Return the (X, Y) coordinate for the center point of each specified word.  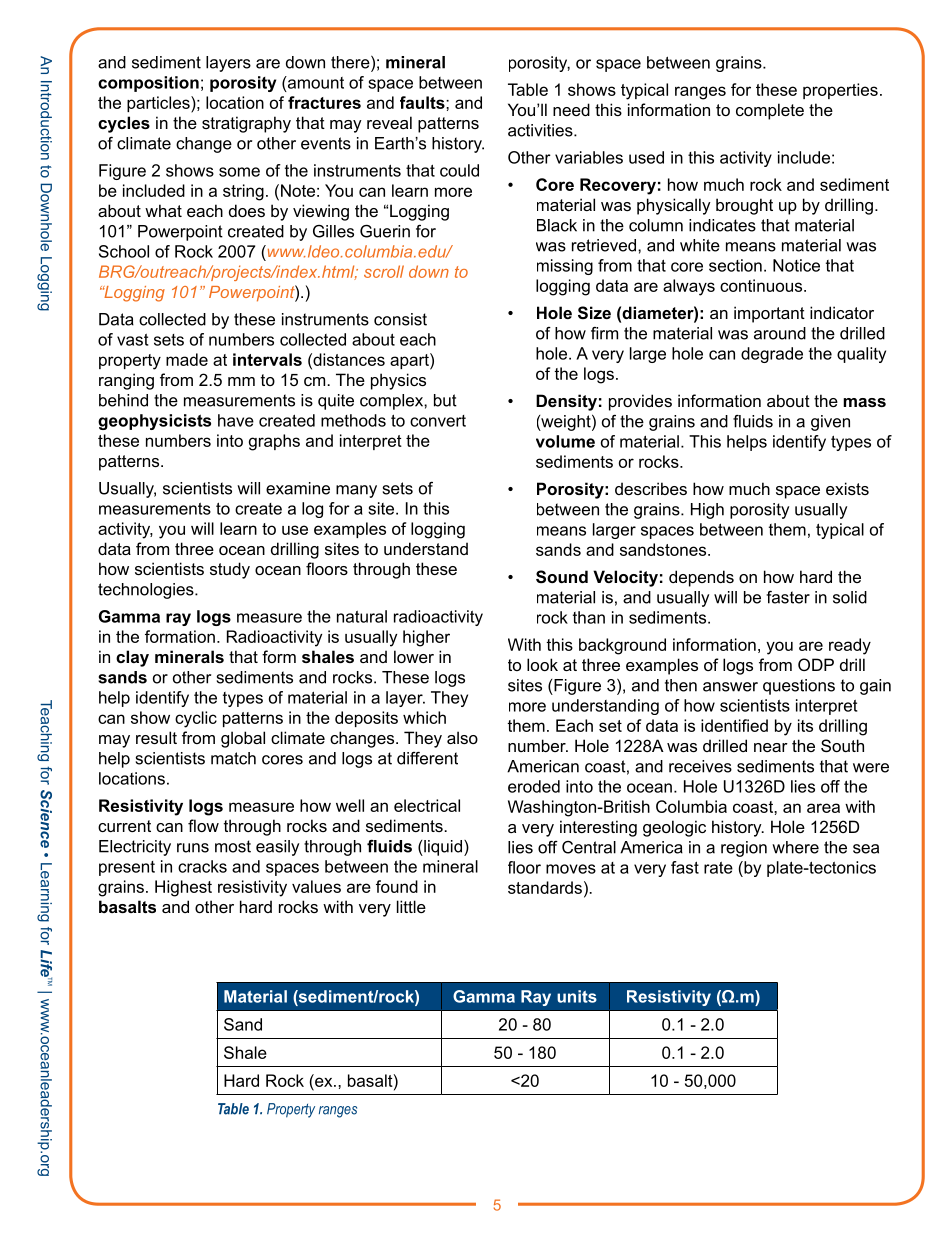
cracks (202, 866)
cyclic (196, 719)
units (577, 996)
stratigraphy (246, 124)
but (445, 400)
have (236, 420)
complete (770, 111)
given (830, 423)
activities (541, 130)
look (542, 664)
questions (799, 687)
